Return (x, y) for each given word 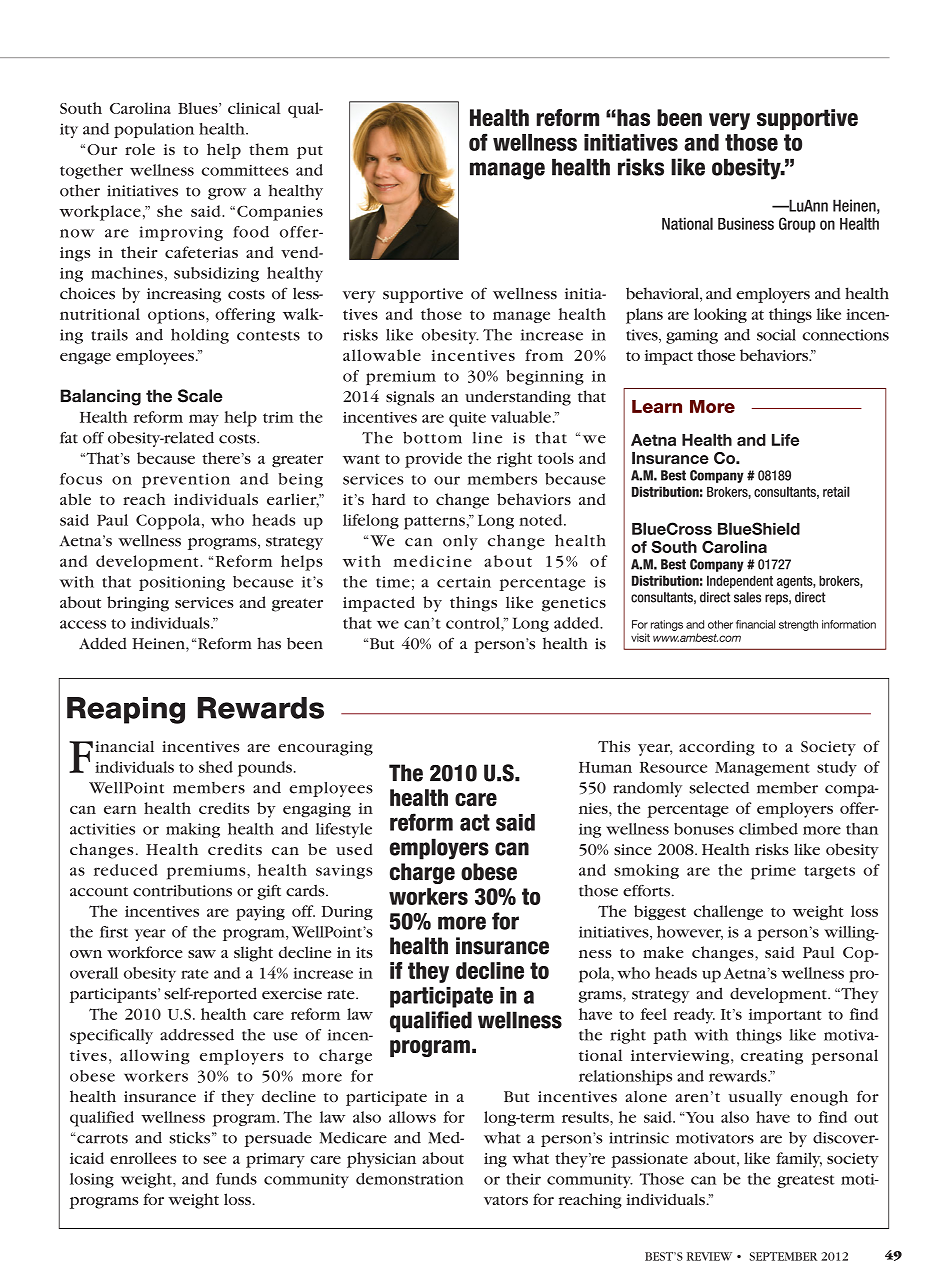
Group (797, 225)
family (799, 1160)
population (154, 130)
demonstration (410, 1179)
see (214, 1160)
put (310, 152)
